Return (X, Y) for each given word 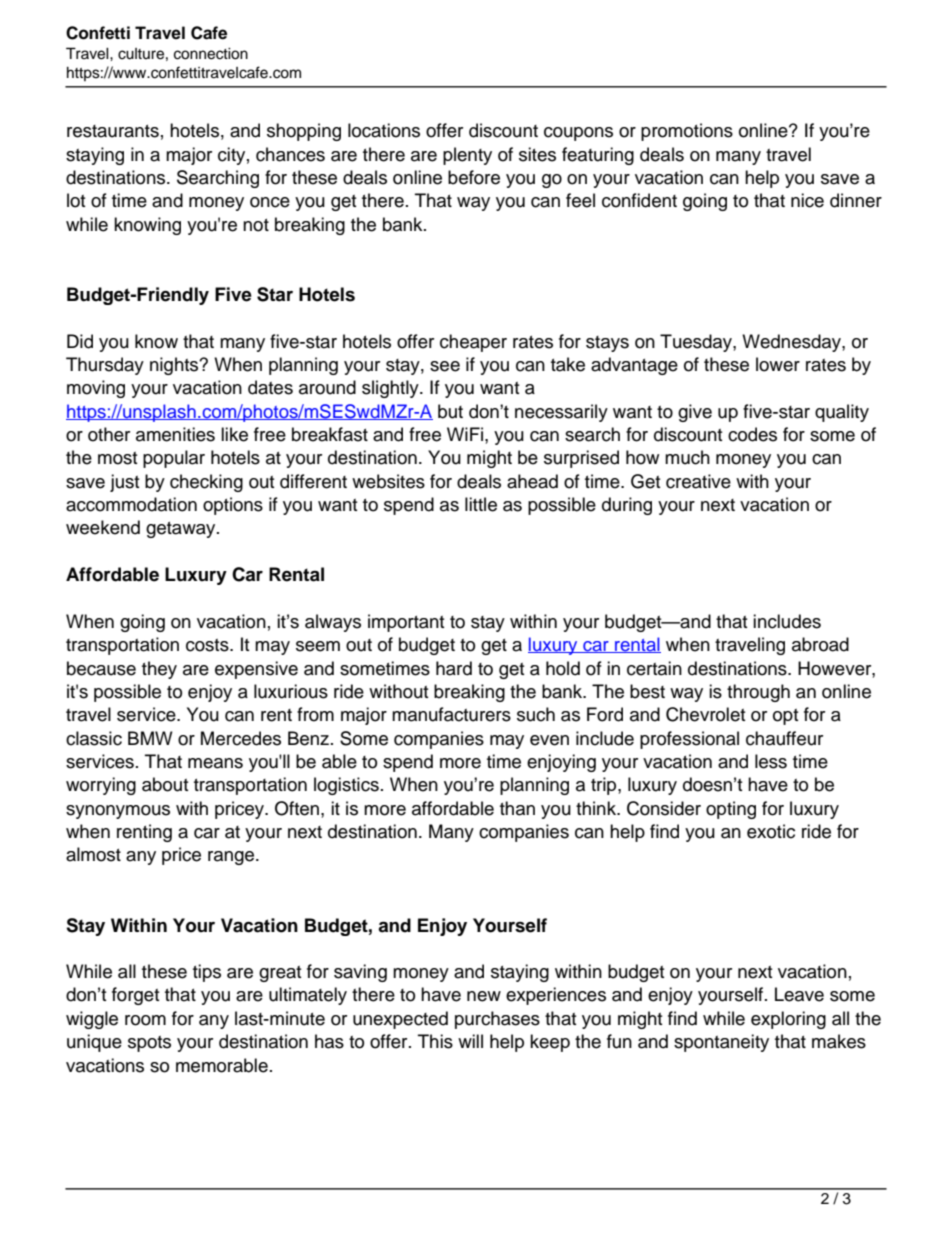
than (517, 808)
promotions (687, 132)
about (165, 784)
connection (211, 54)
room (145, 1020)
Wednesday (792, 343)
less (771, 761)
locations (384, 130)
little (481, 504)
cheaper (473, 343)
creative (698, 481)
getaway (182, 530)
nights (175, 366)
